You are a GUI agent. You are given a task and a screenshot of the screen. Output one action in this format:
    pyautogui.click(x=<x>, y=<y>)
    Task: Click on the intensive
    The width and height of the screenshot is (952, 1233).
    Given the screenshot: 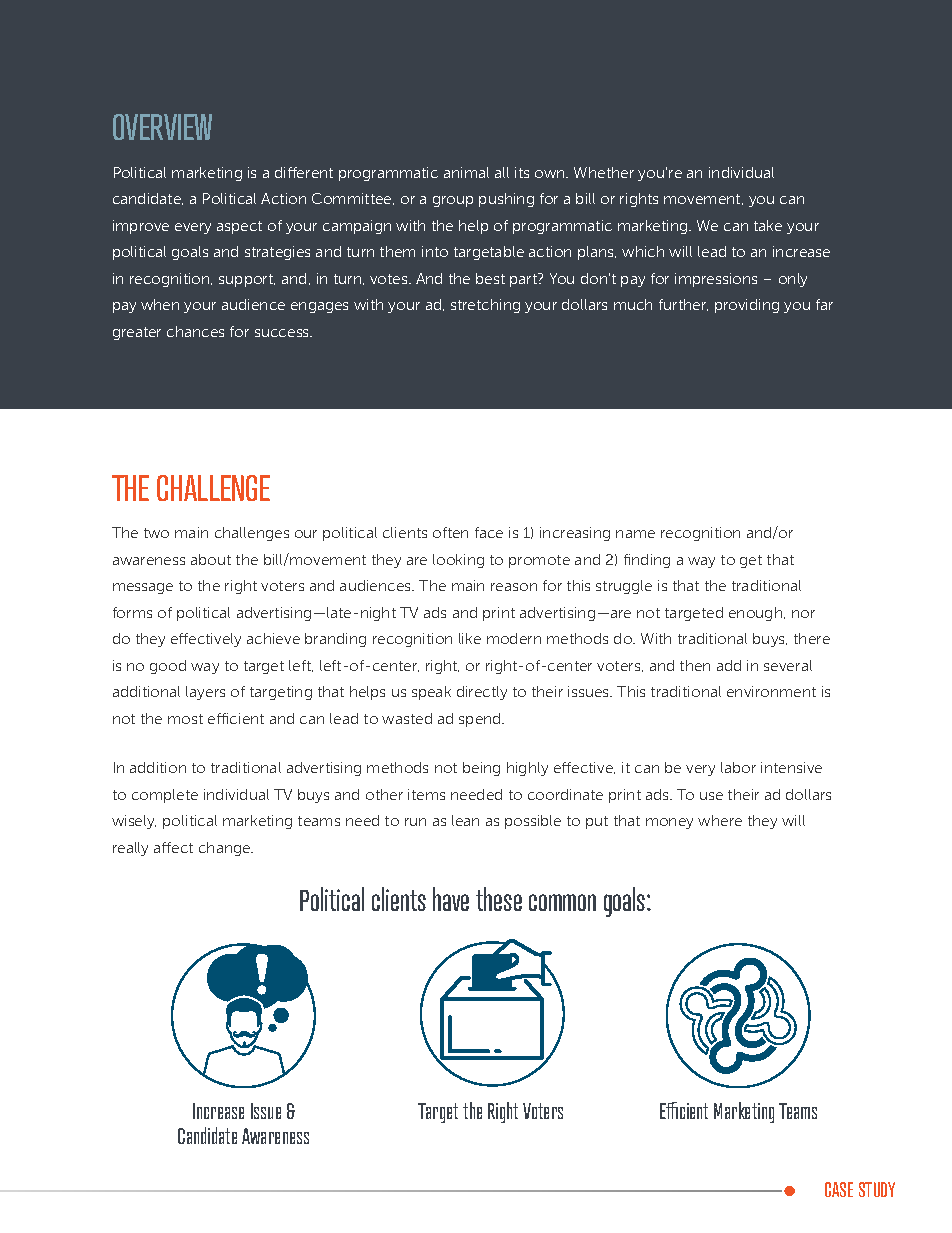 What is the action you would take?
    pyautogui.click(x=791, y=767)
